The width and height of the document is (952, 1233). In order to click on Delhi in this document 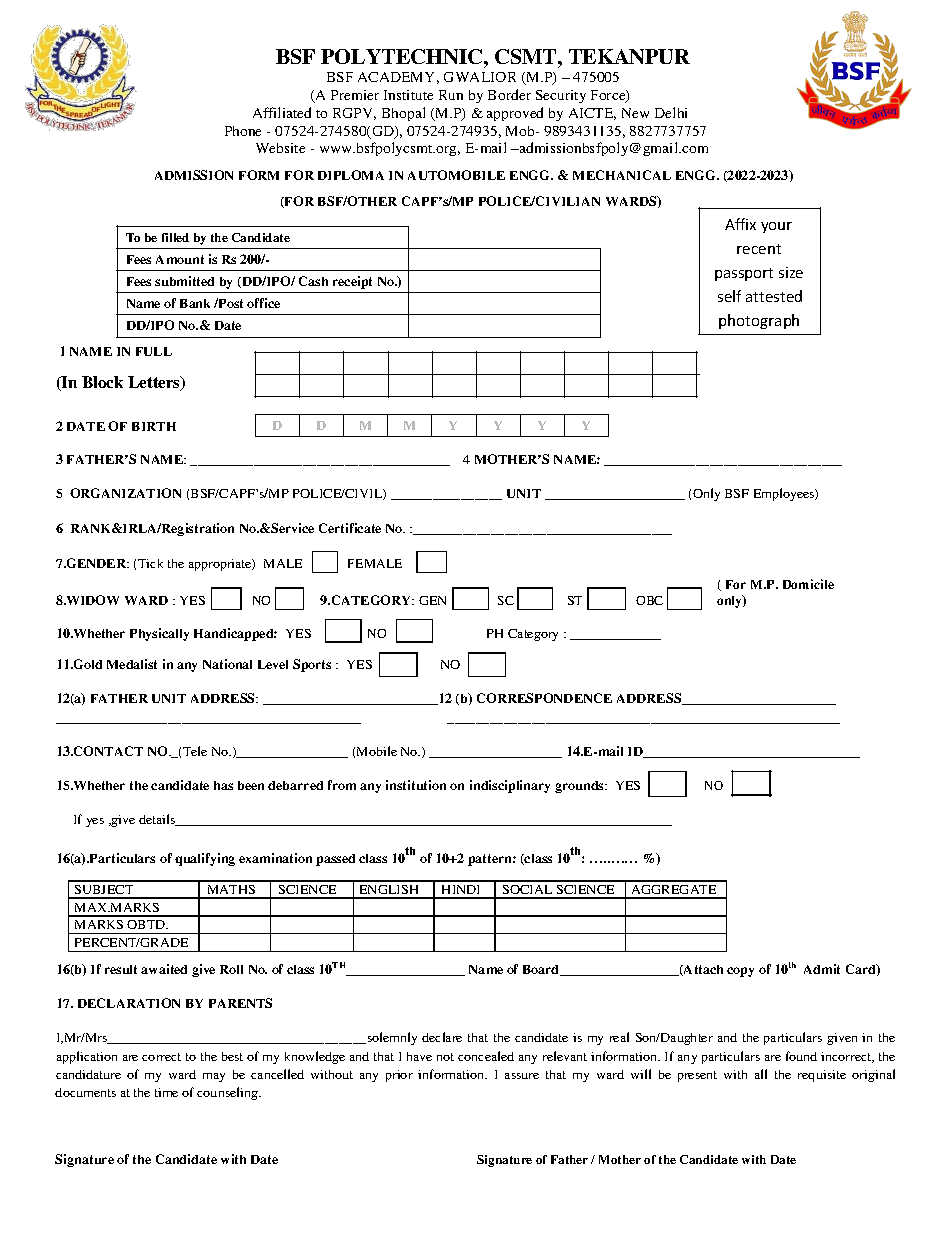, I will do `click(671, 112)`.
